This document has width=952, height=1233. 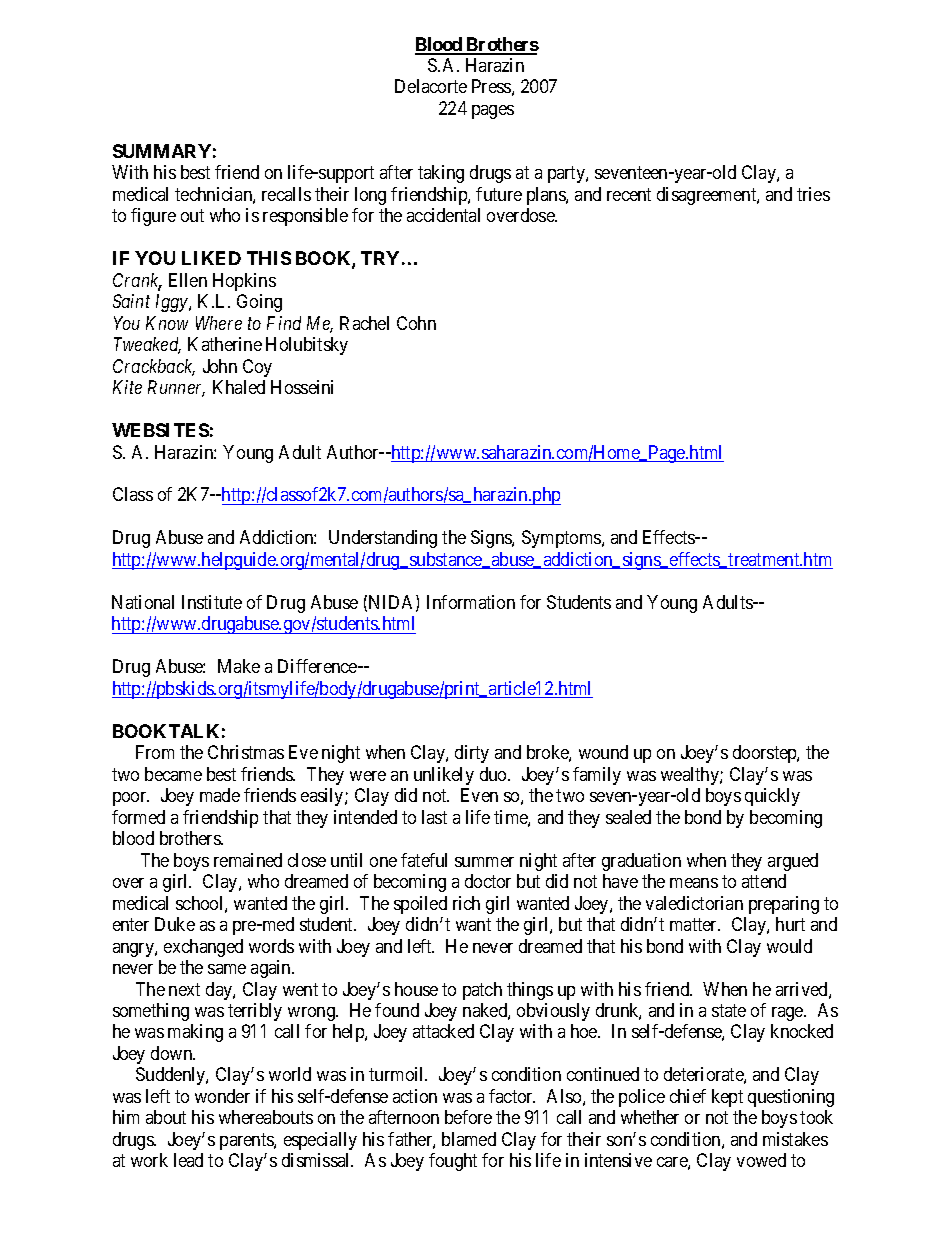 I want to click on Information, so click(x=471, y=602).
